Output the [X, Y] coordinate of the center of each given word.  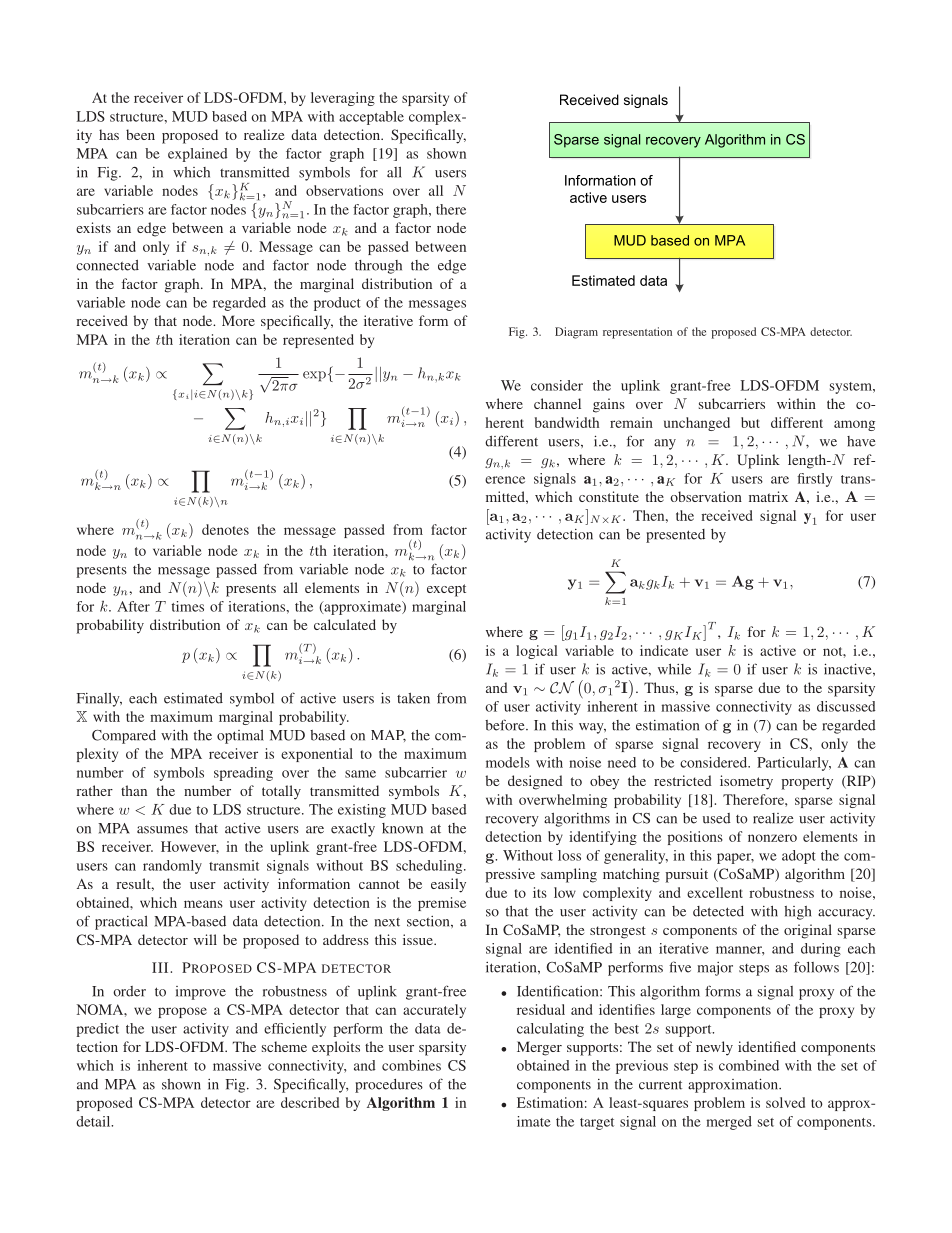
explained [198, 155]
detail [94, 1121]
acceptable [371, 118]
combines [411, 1065]
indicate [664, 650]
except [446, 590]
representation [637, 333]
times [188, 606]
